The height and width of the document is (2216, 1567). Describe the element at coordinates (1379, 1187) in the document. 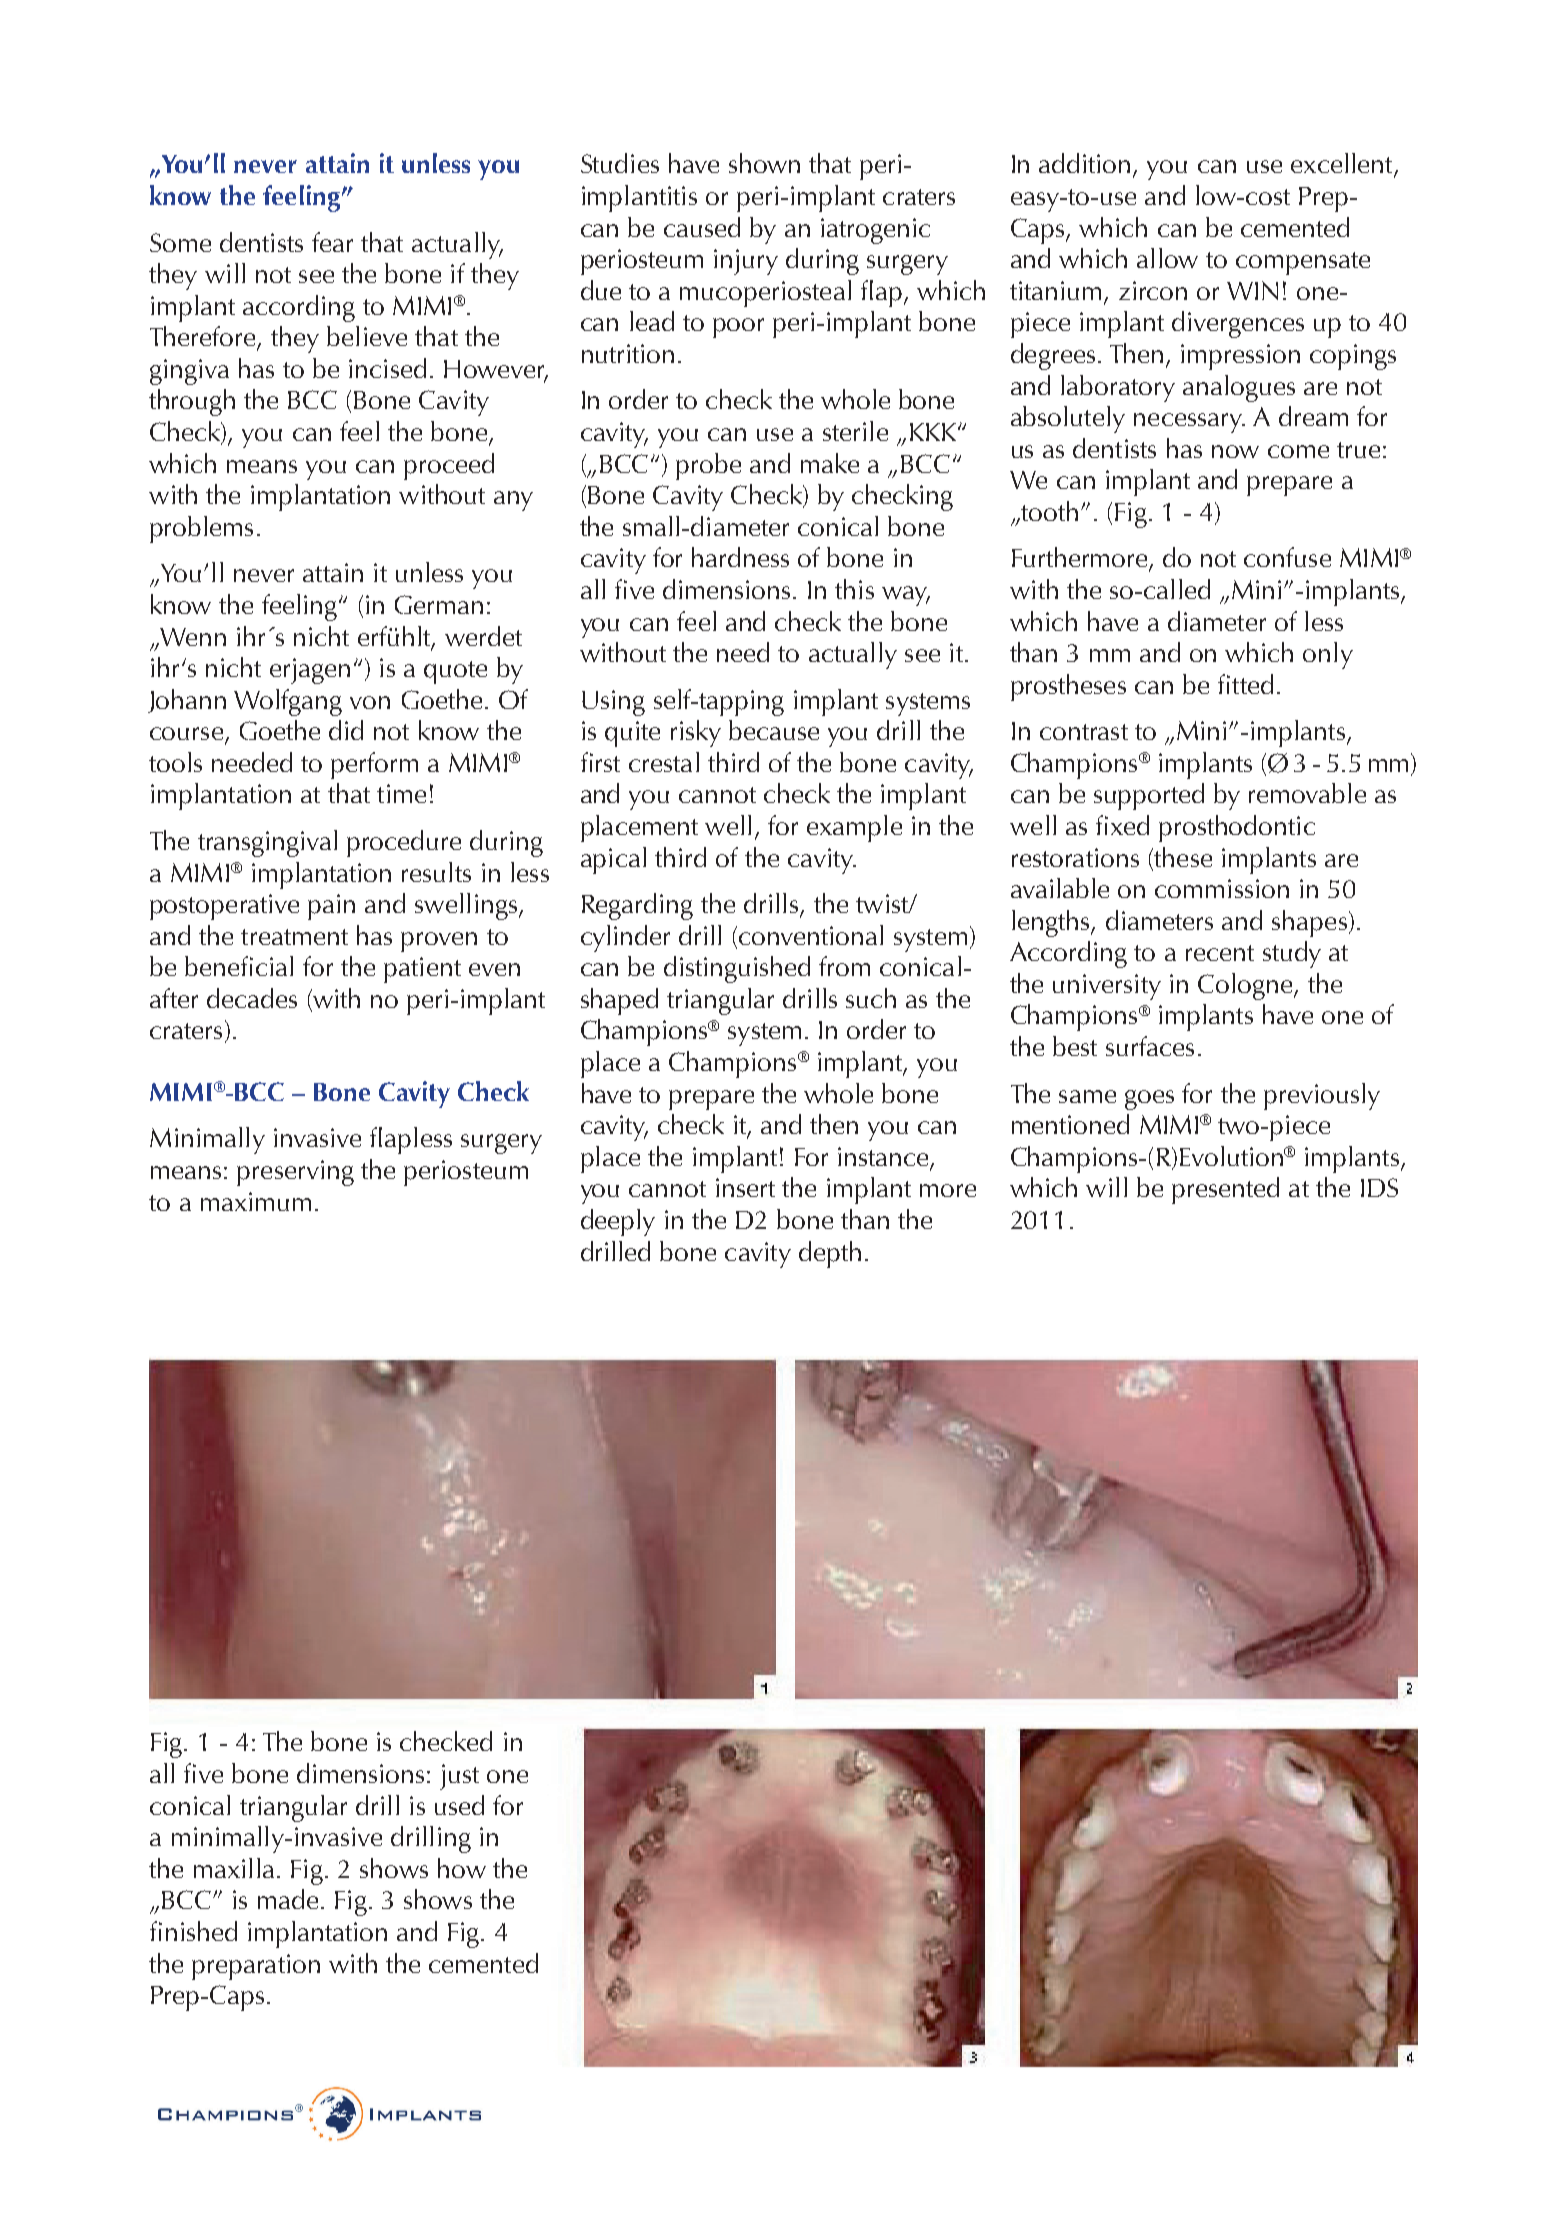

I see `IDS` at that location.
